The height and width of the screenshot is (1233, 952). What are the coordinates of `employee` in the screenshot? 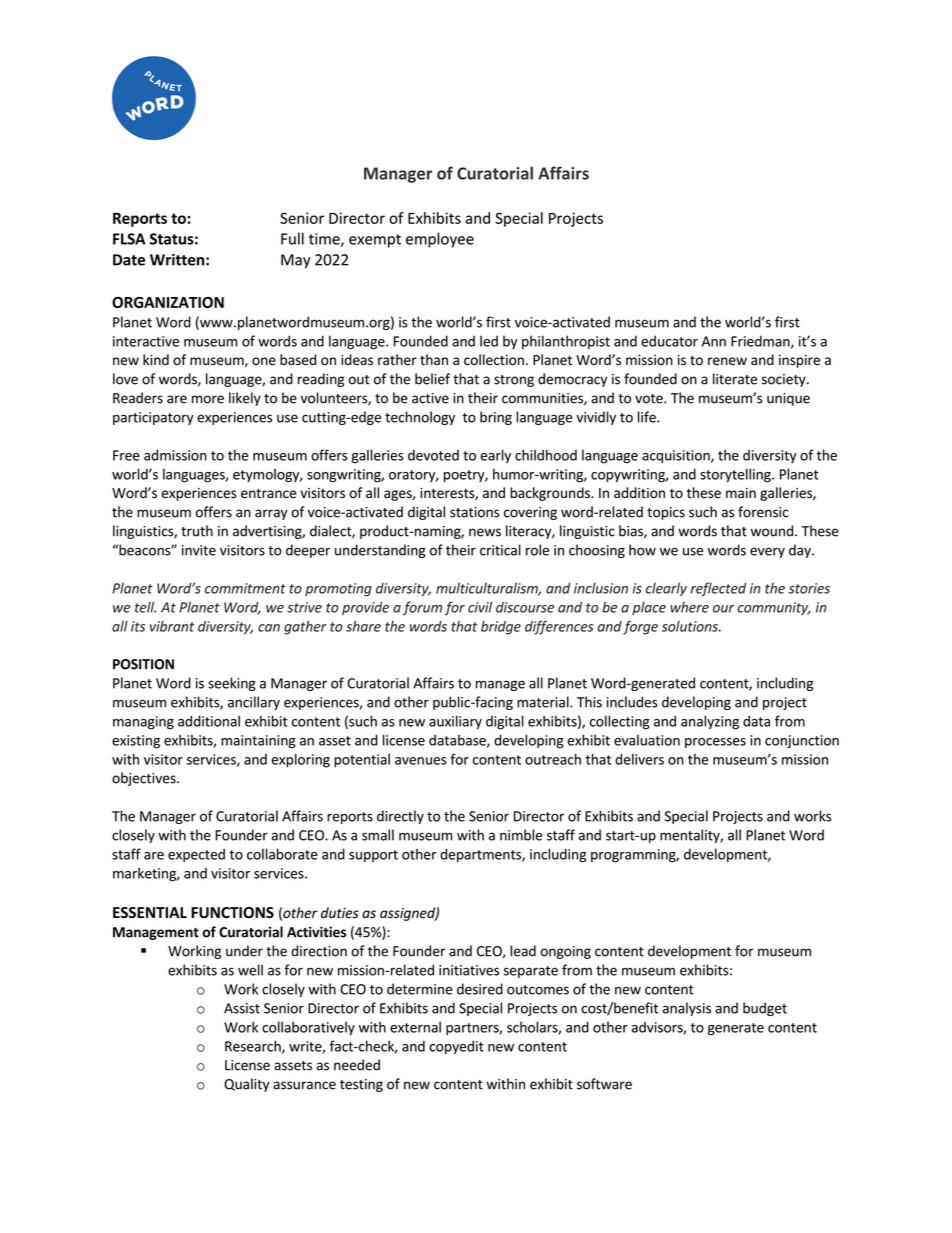 It's located at (440, 240).
